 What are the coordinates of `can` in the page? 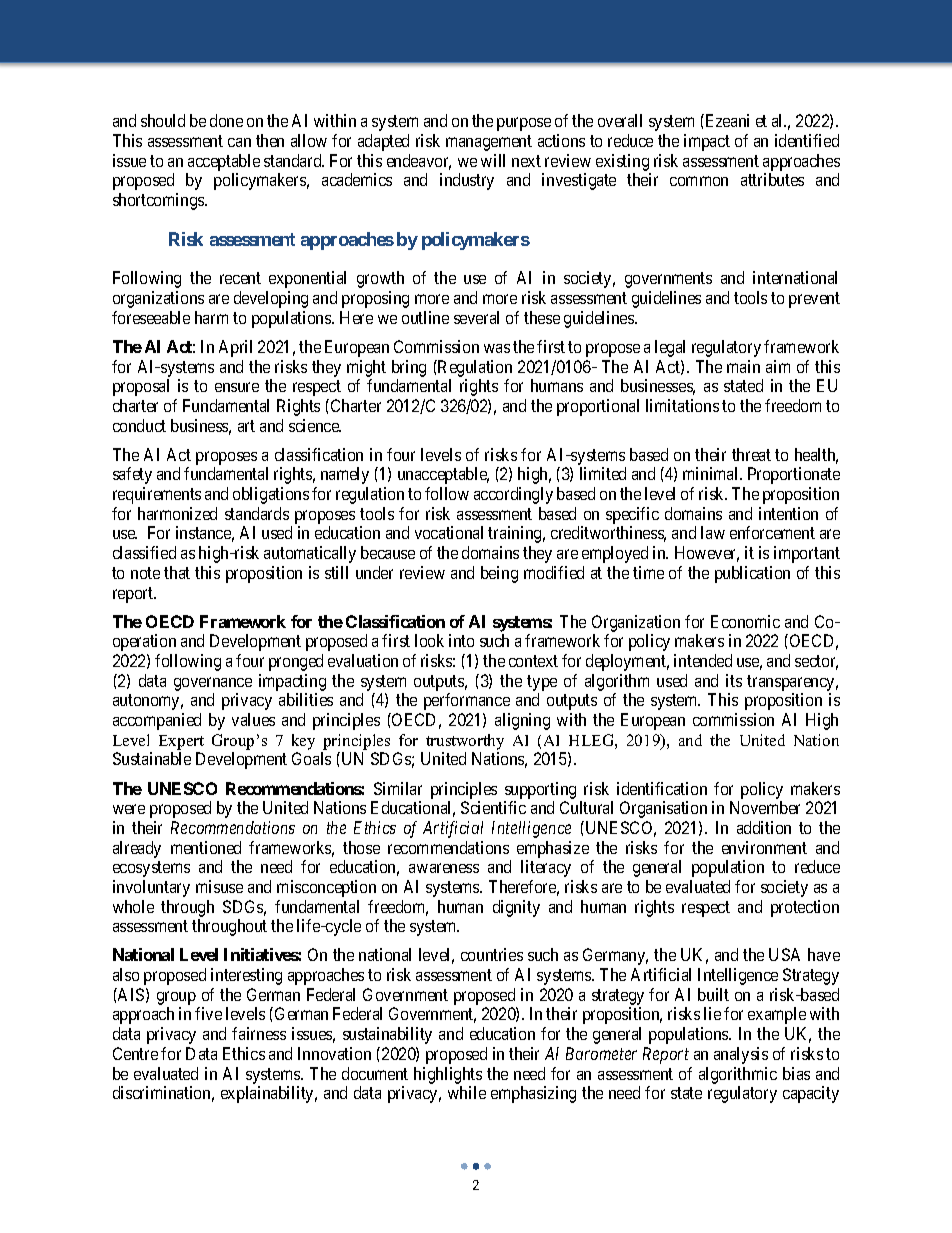 It's located at (239, 142).
